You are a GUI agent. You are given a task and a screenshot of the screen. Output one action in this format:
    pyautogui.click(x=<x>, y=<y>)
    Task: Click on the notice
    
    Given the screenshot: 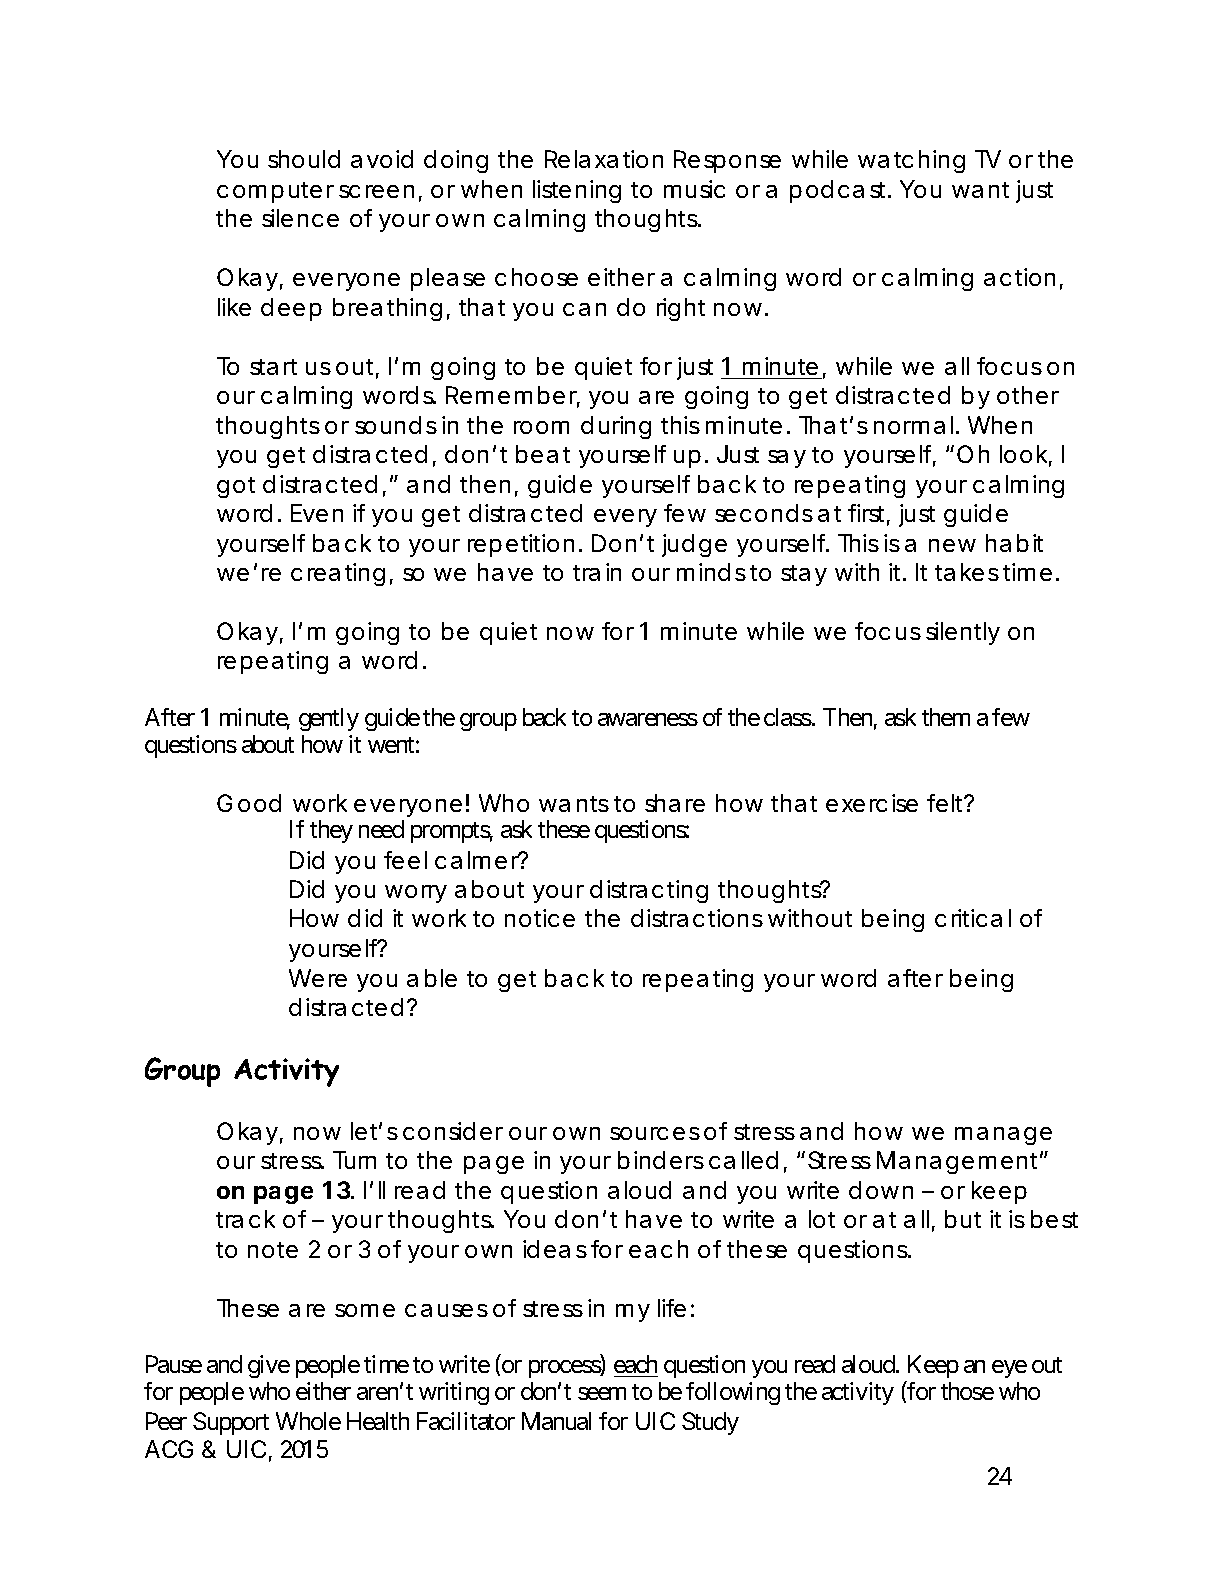 What is the action you would take?
    pyautogui.click(x=540, y=918)
